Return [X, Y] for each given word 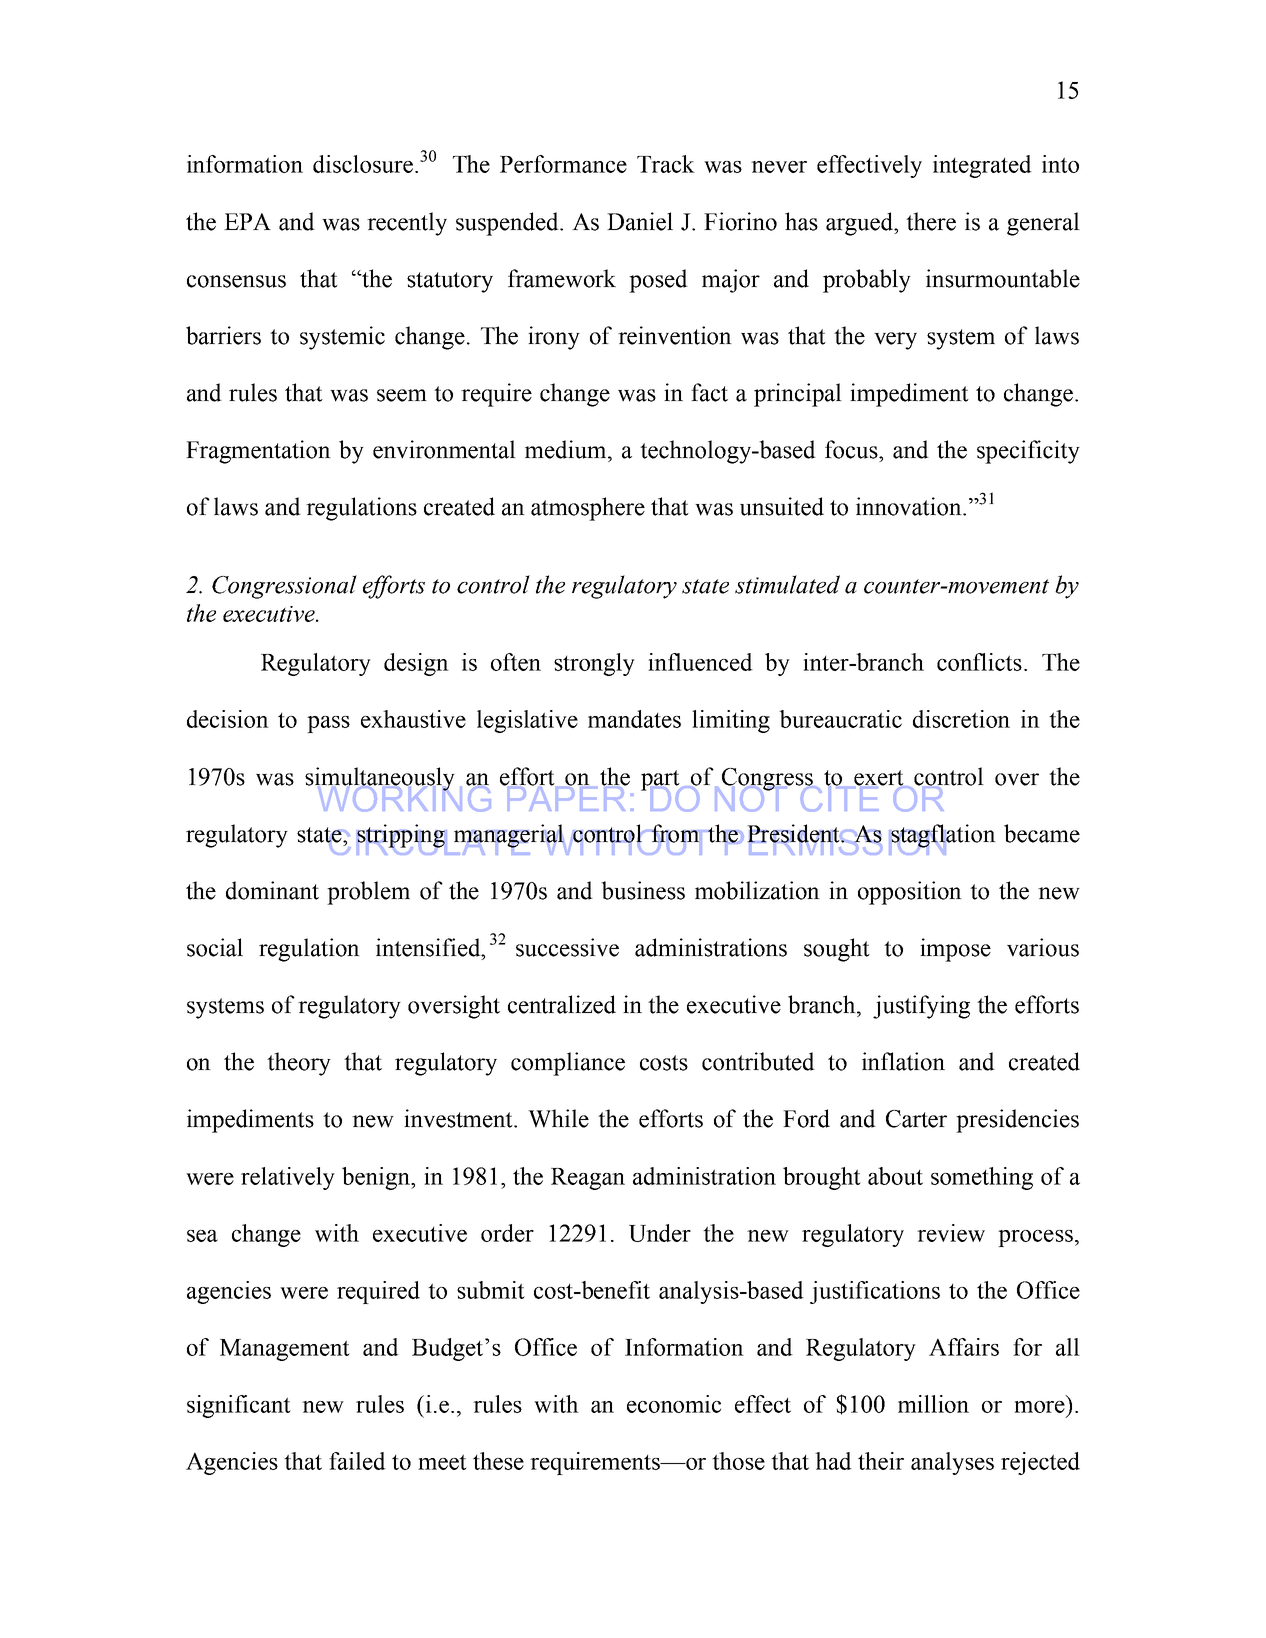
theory [299, 1064]
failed [357, 1461]
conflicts [979, 662]
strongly [594, 664]
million [933, 1404]
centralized [562, 1004]
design [416, 664]
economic [674, 1404]
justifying [921, 1007]
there [931, 221]
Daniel [640, 221]
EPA [247, 221]
